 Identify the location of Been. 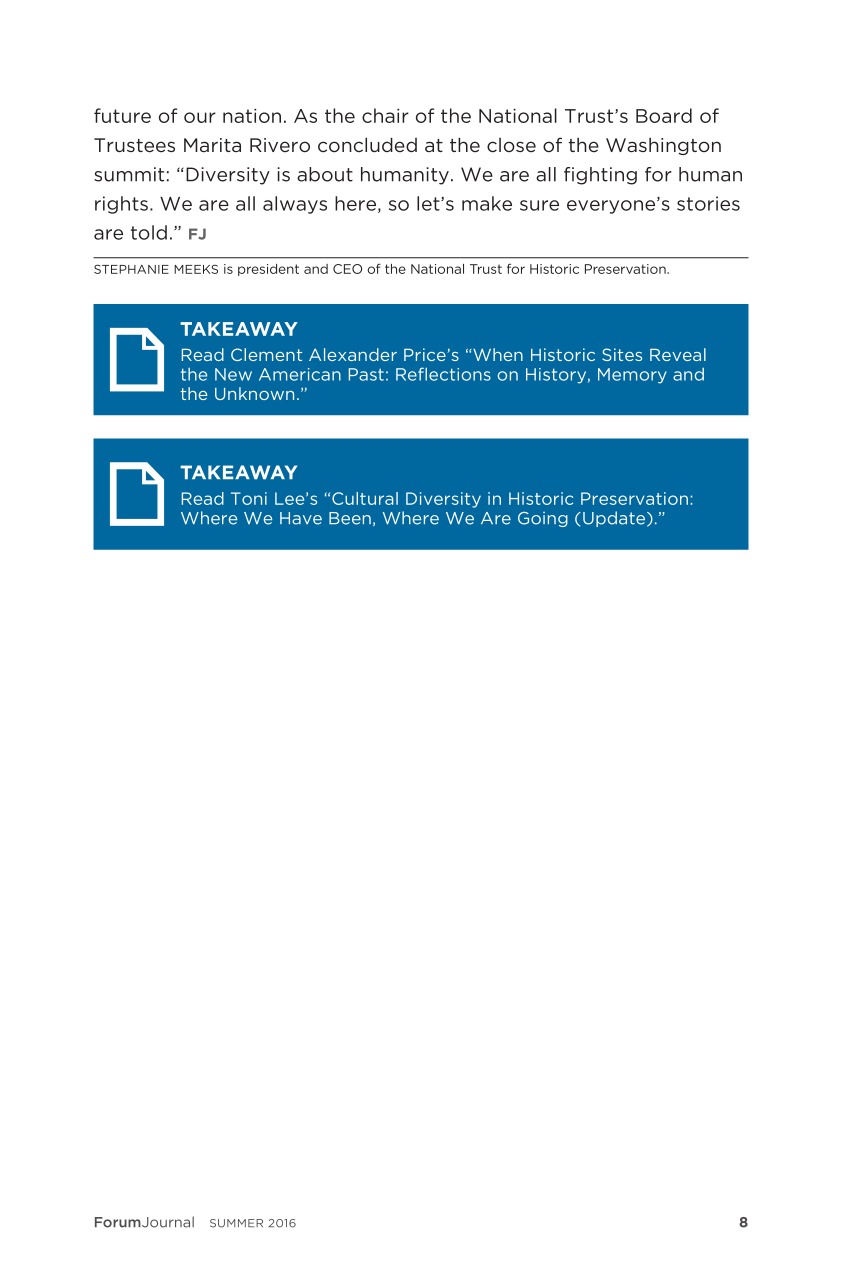
(350, 518).
